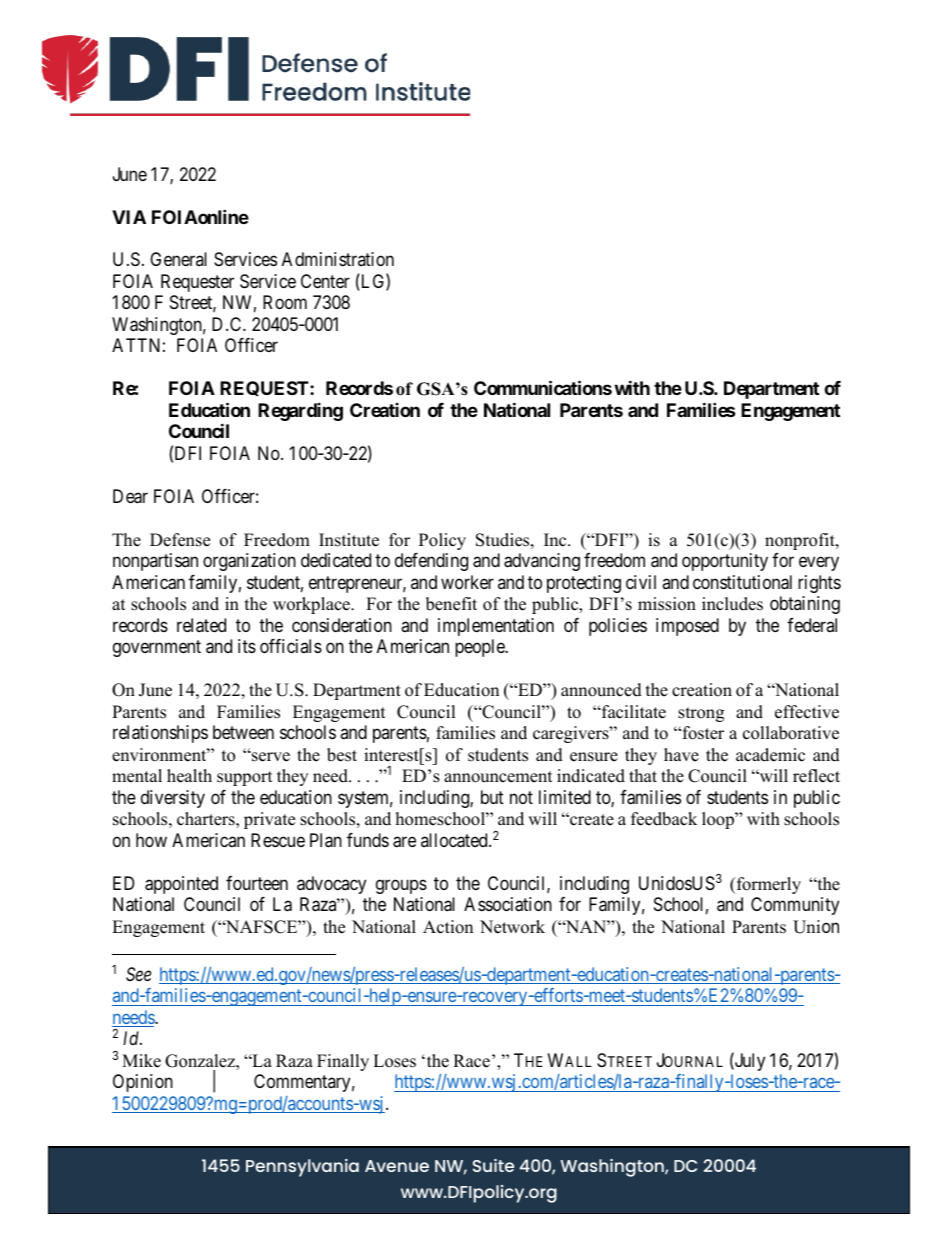 Image resolution: width=952 pixels, height=1233 pixels. What do you see at coordinates (302, 1168) in the page?
I see `Pennsylvania` at bounding box center [302, 1168].
